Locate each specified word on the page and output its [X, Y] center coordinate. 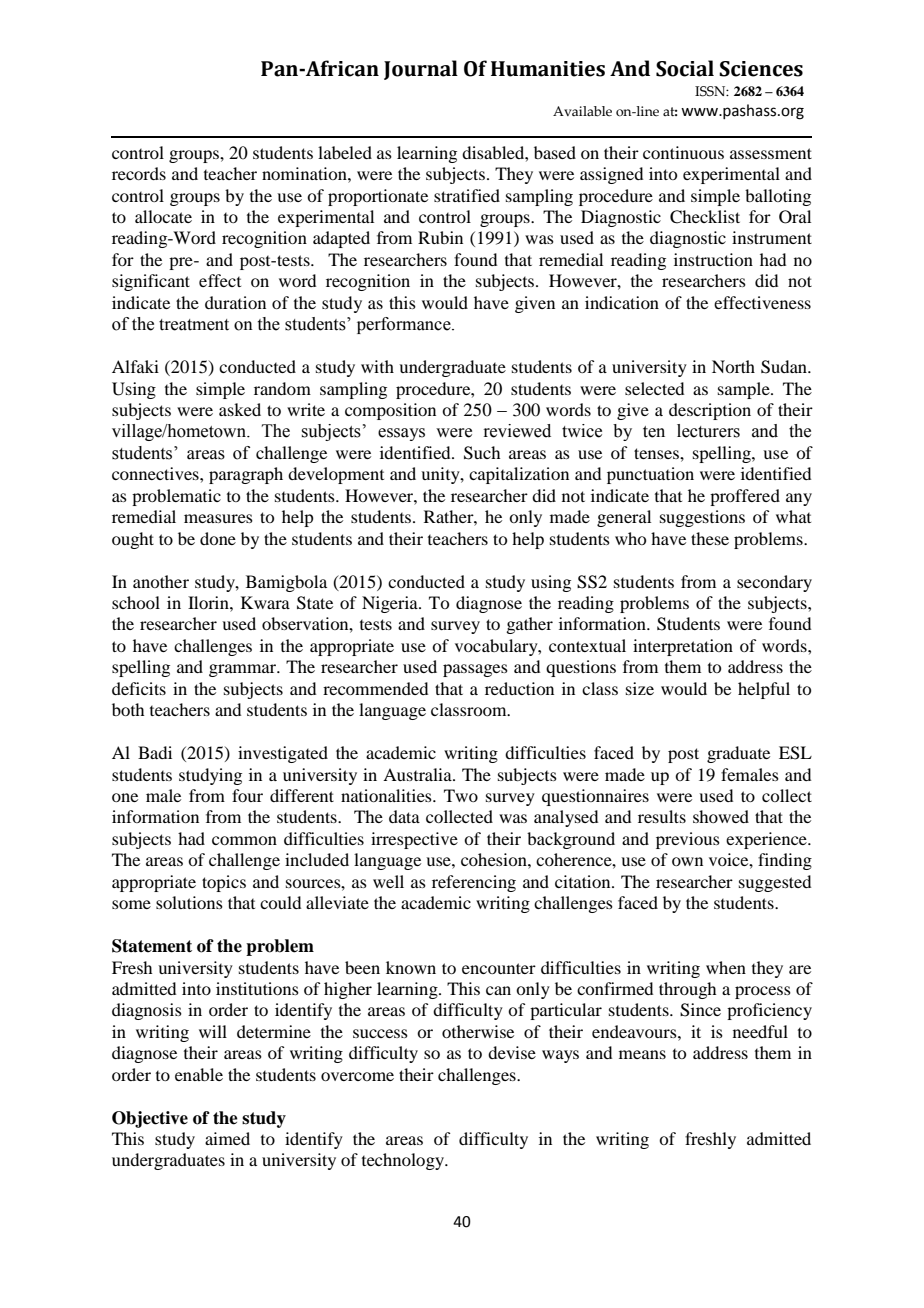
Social [685, 68]
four [247, 795]
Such [482, 453]
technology [404, 1161]
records [139, 173]
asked [240, 409]
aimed [227, 1138]
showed [721, 816]
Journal [421, 70]
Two [461, 795]
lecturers [708, 431]
